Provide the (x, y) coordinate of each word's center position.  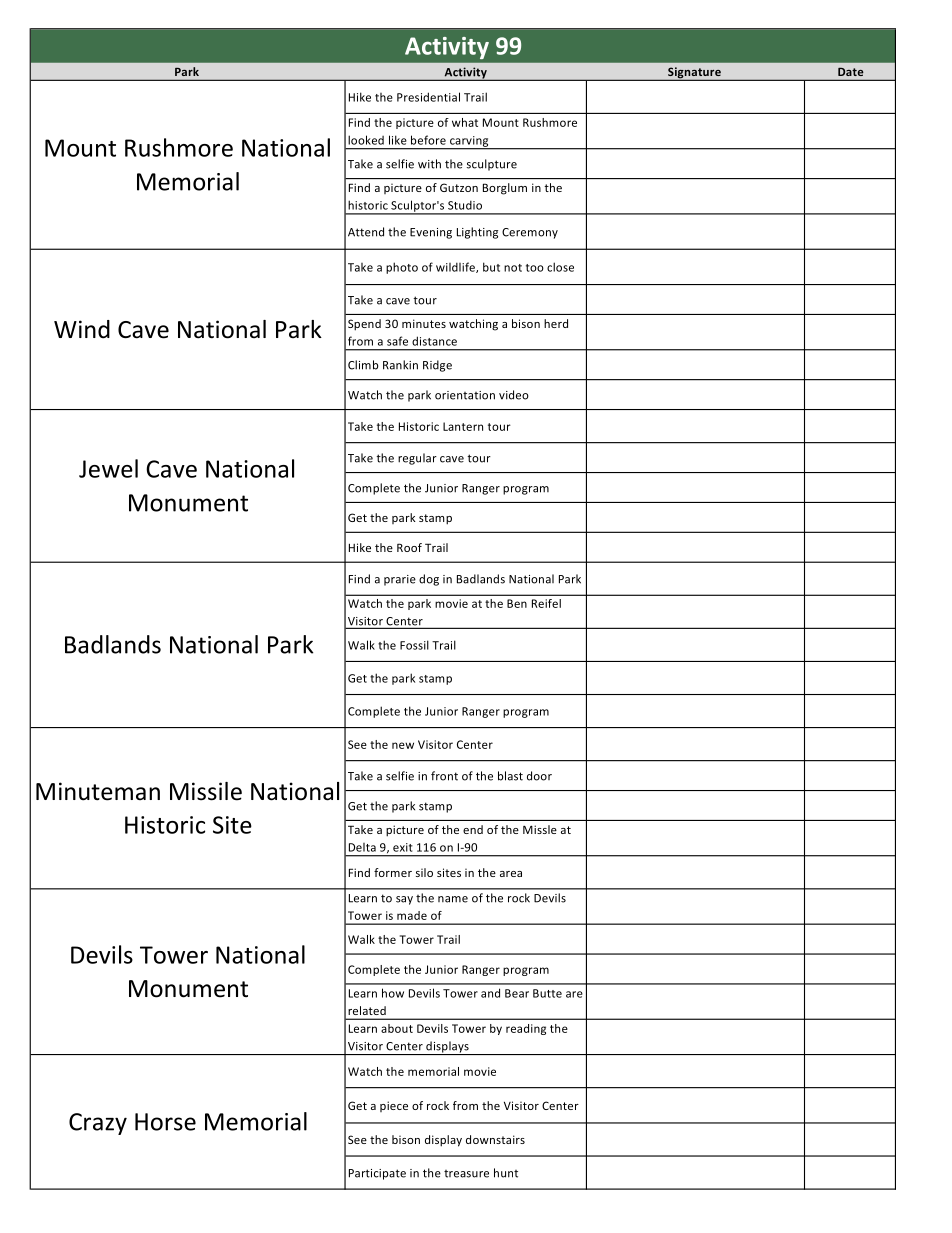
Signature (694, 74)
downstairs (495, 1139)
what (465, 122)
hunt (506, 1173)
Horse (165, 1122)
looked (366, 140)
